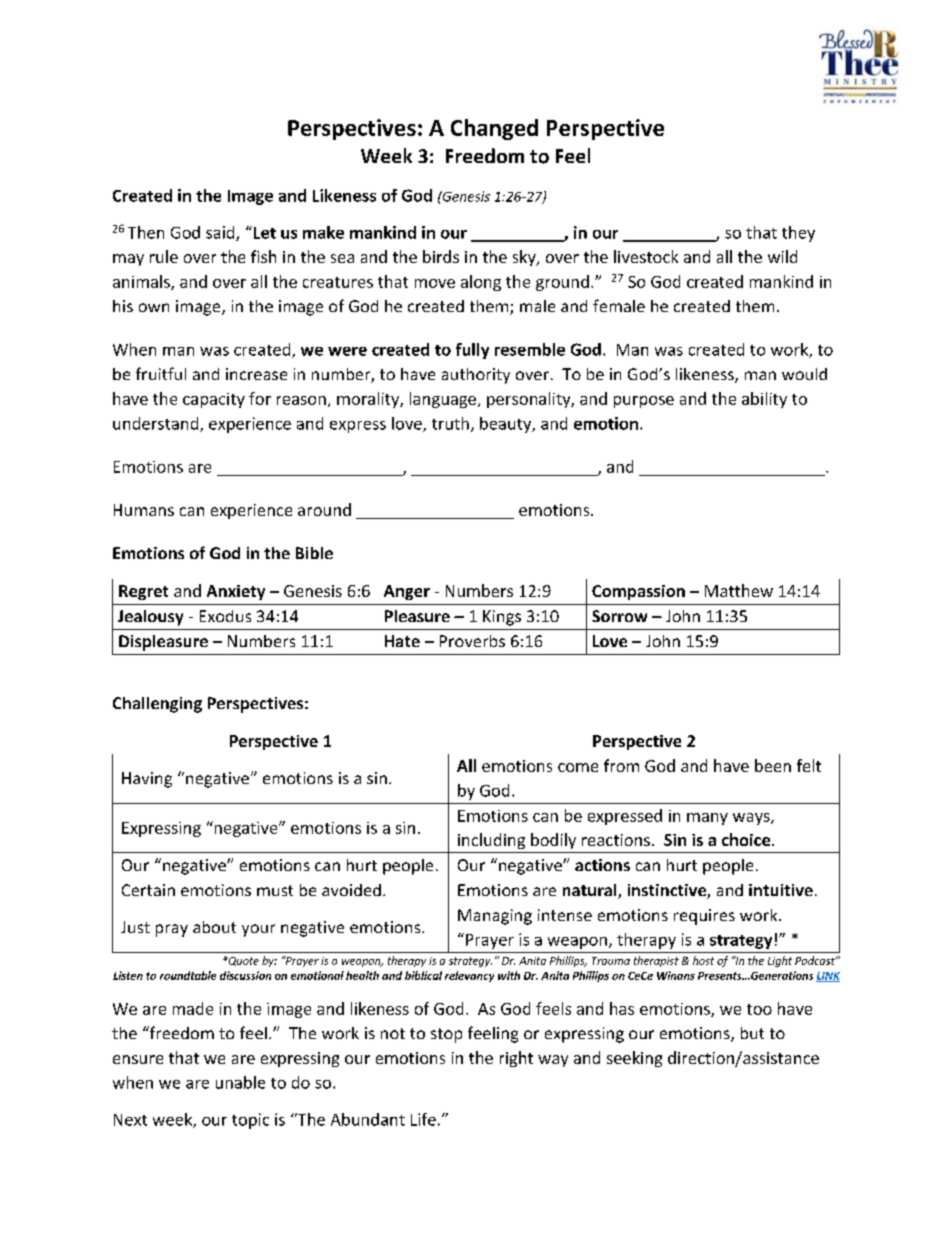 Image resolution: width=952 pixels, height=1233 pixels. What do you see at coordinates (450, 423) in the screenshot?
I see `truth` at bounding box center [450, 423].
